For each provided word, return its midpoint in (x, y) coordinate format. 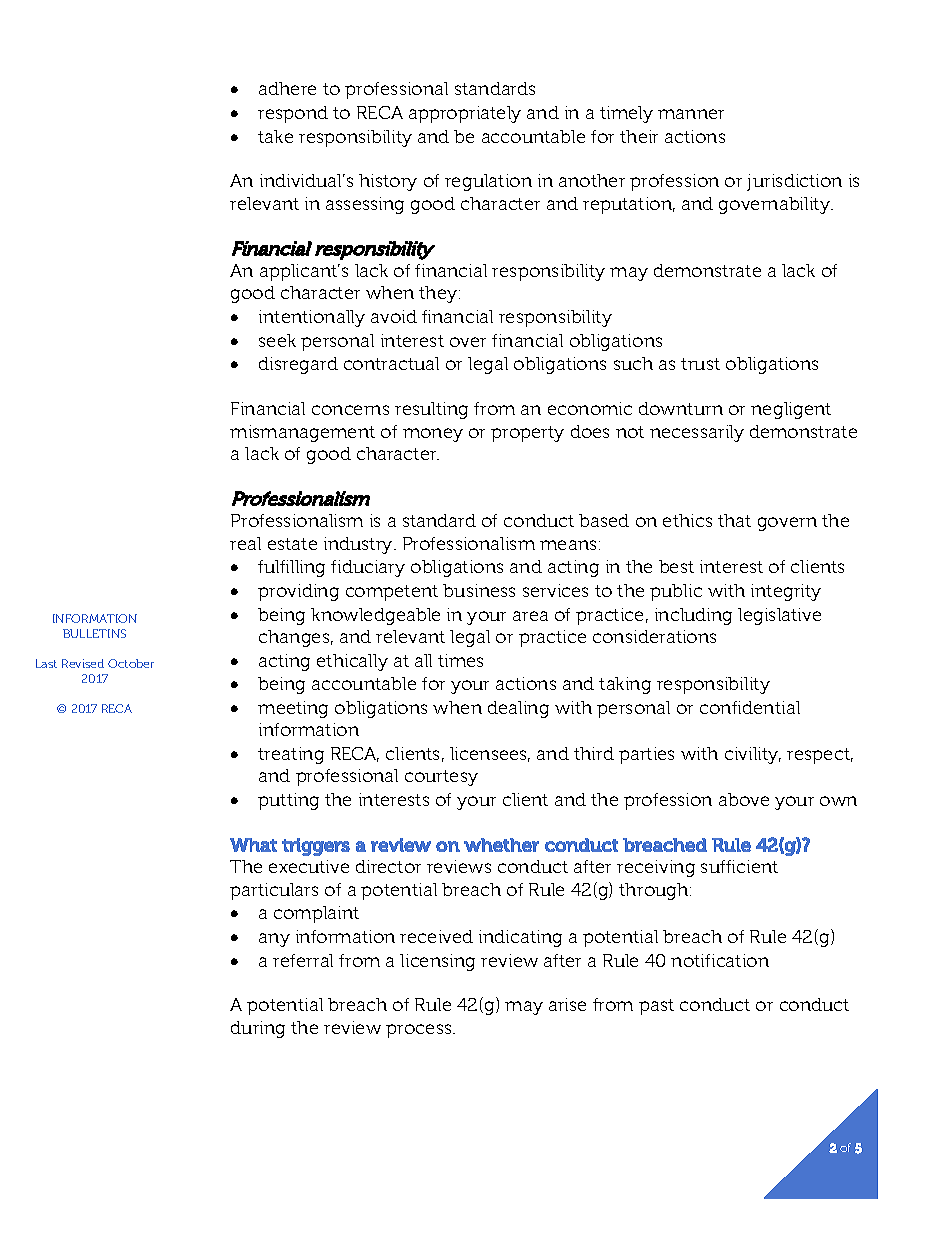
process (420, 1031)
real (245, 543)
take (275, 136)
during (258, 1029)
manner (691, 114)
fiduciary (368, 568)
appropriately (465, 114)
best (676, 566)
